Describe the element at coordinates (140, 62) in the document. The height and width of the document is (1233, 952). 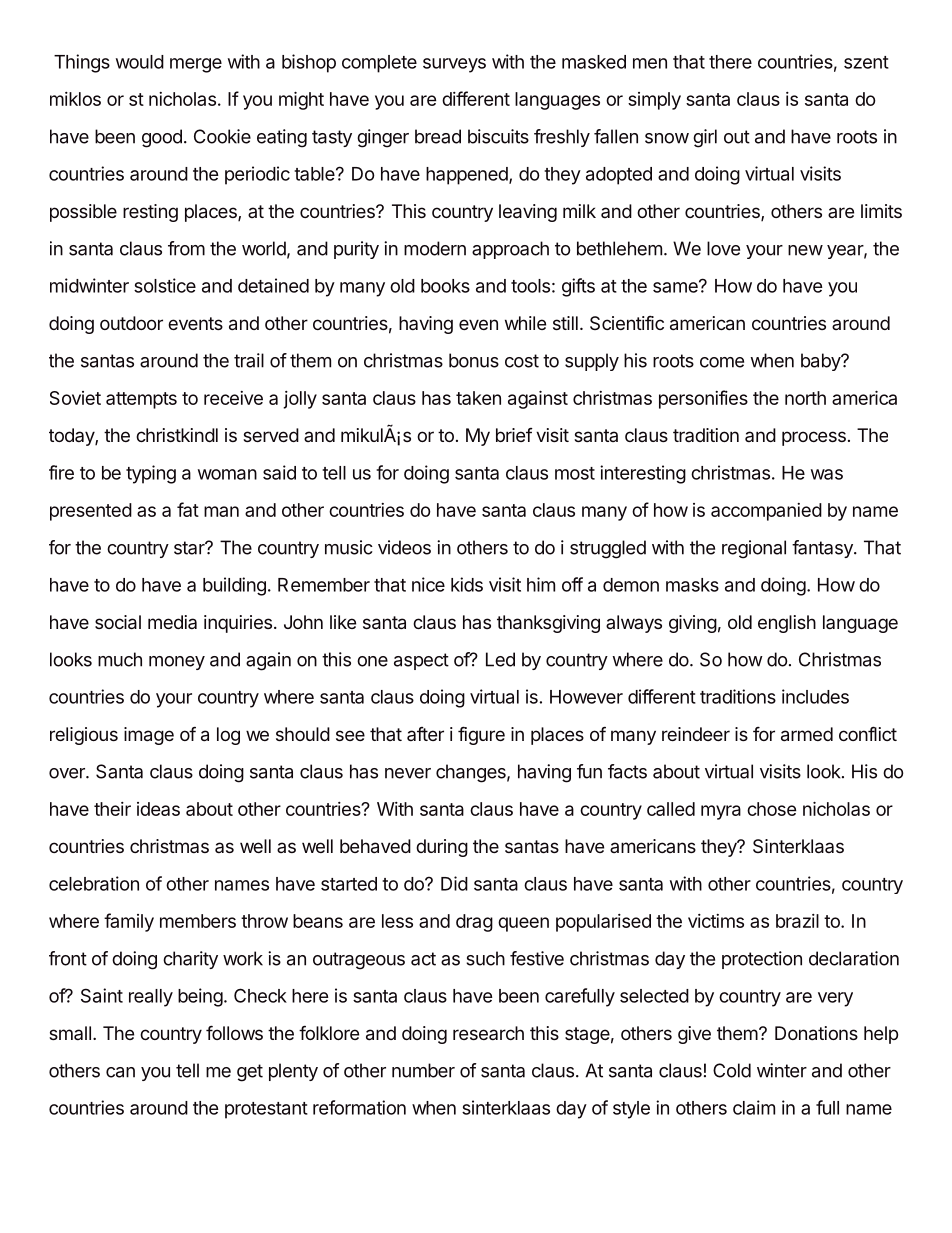
I see `would` at that location.
